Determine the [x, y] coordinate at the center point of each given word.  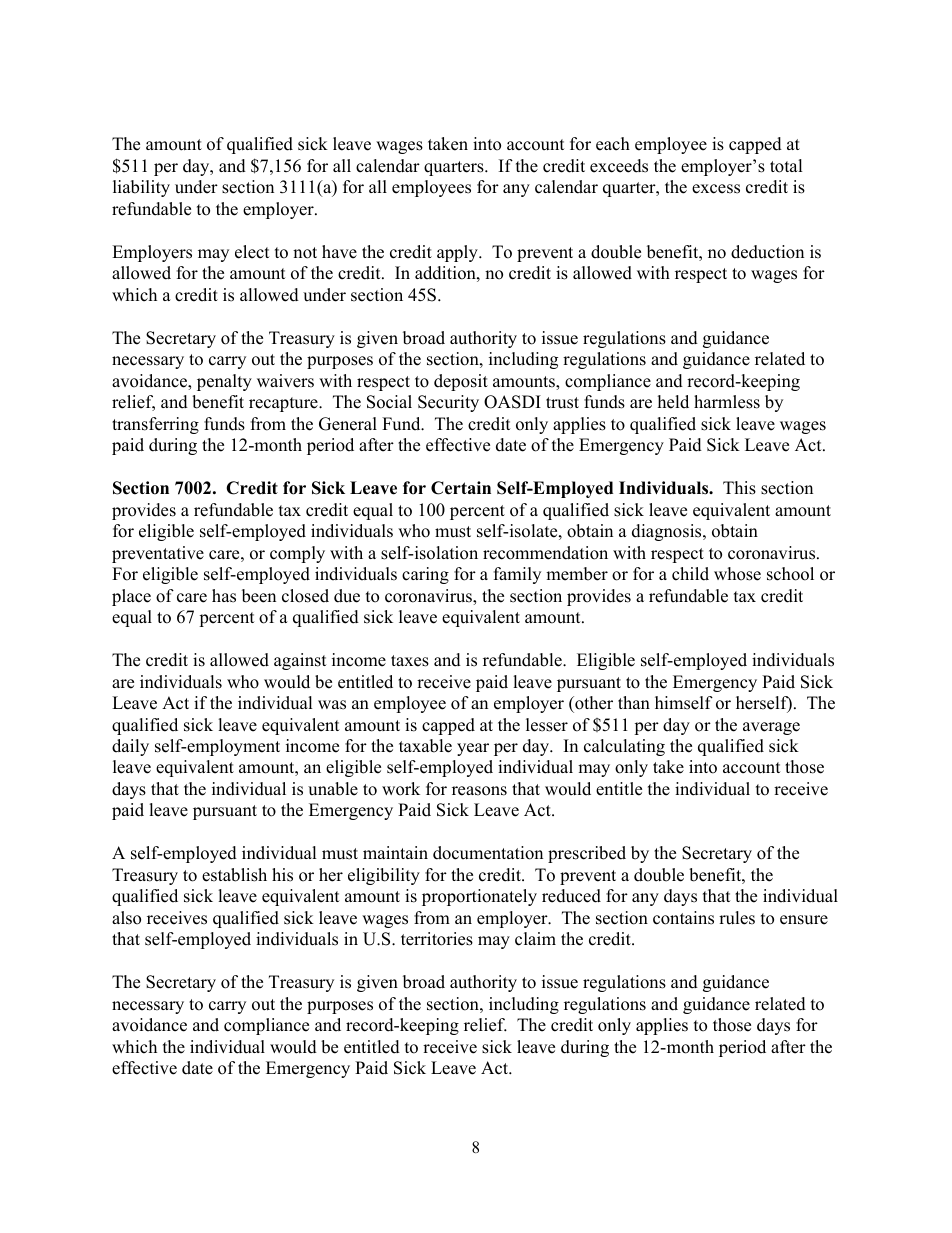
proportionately [479, 897]
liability [141, 188]
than [634, 702]
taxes [410, 661]
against [300, 661]
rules [737, 918]
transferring [155, 425]
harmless [727, 402]
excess [716, 189]
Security [448, 403]
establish [234, 875]
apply [458, 253]
